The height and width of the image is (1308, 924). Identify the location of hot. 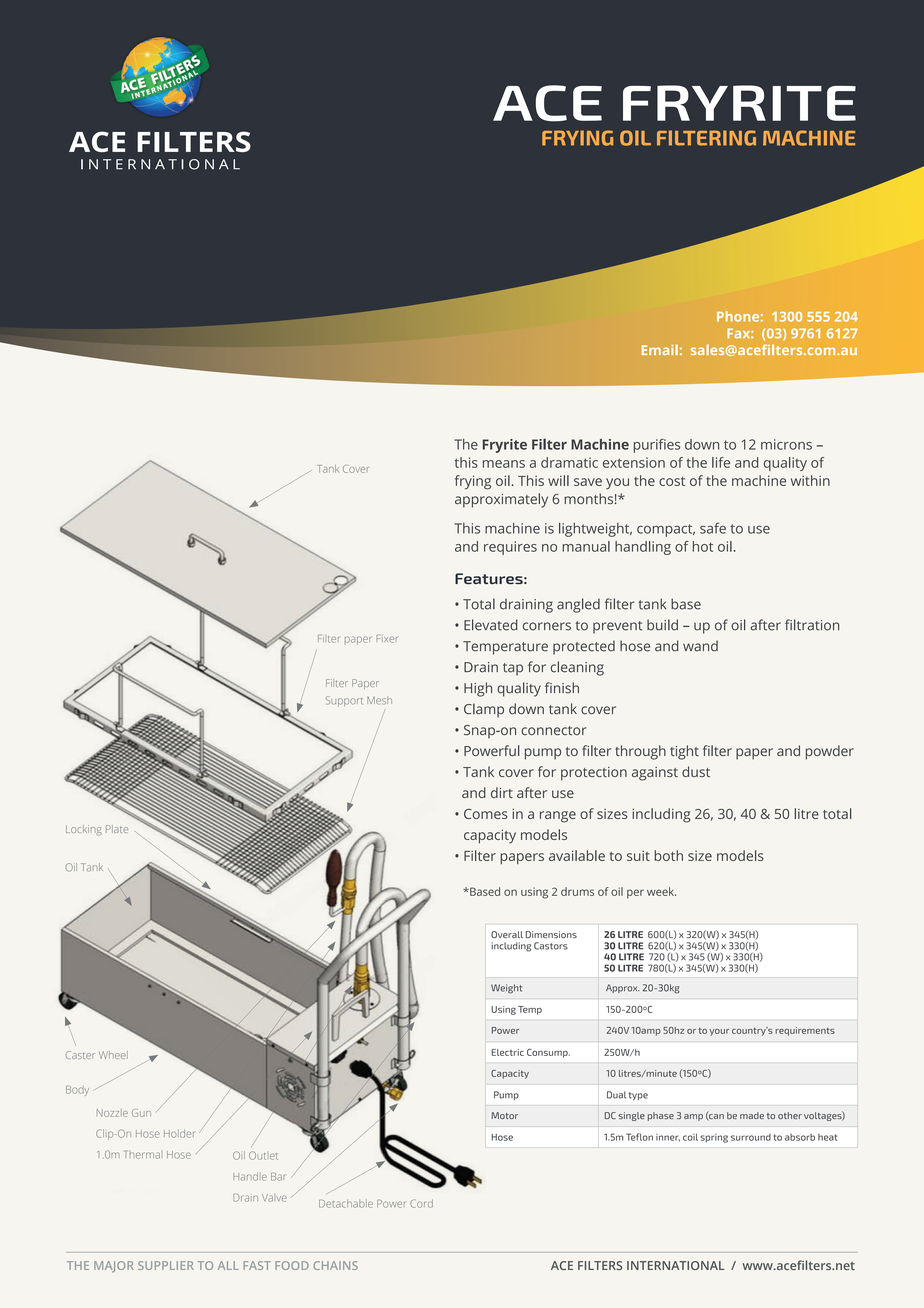
(703, 546).
